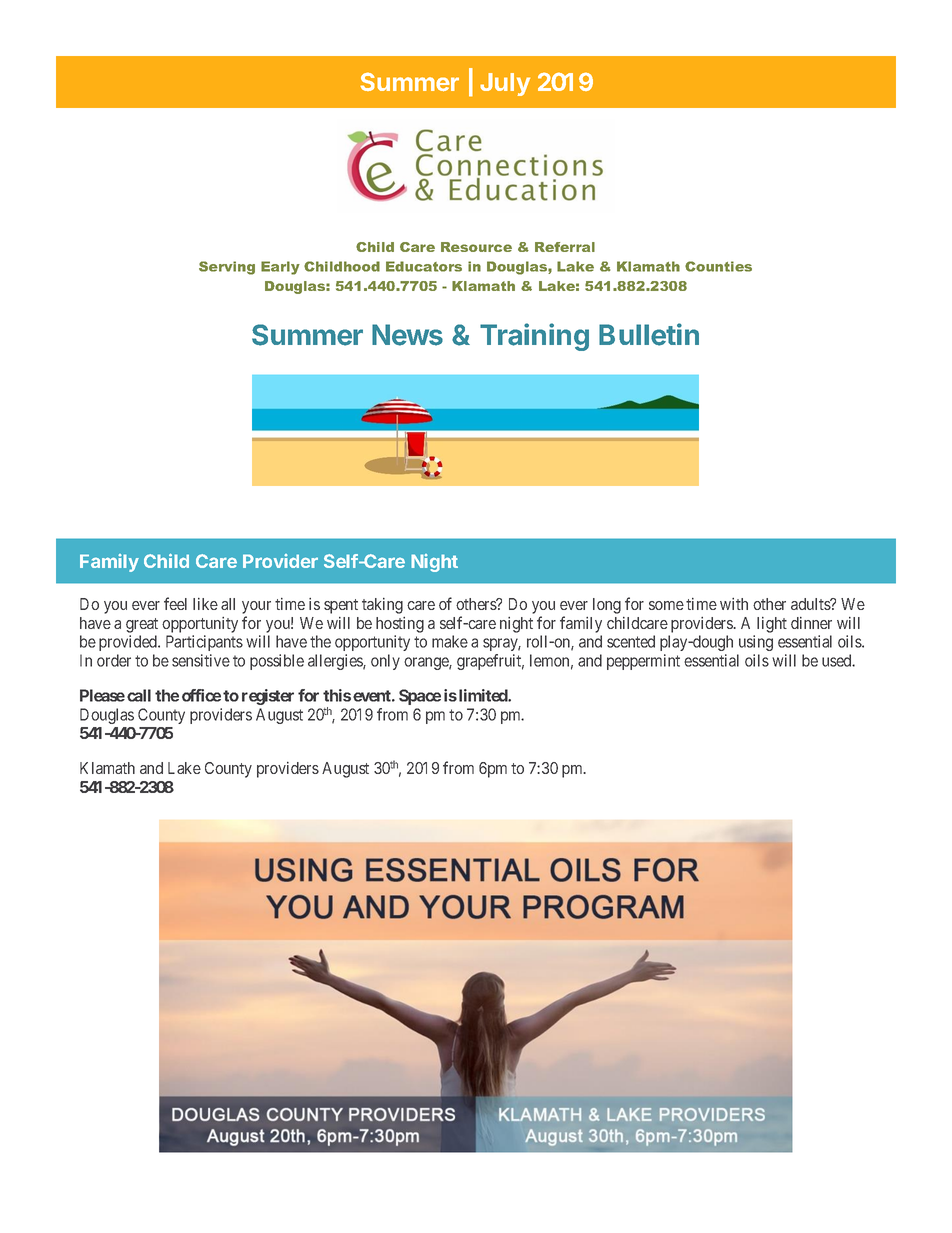  What do you see at coordinates (649, 334) in the document?
I see `Bulletin` at bounding box center [649, 334].
